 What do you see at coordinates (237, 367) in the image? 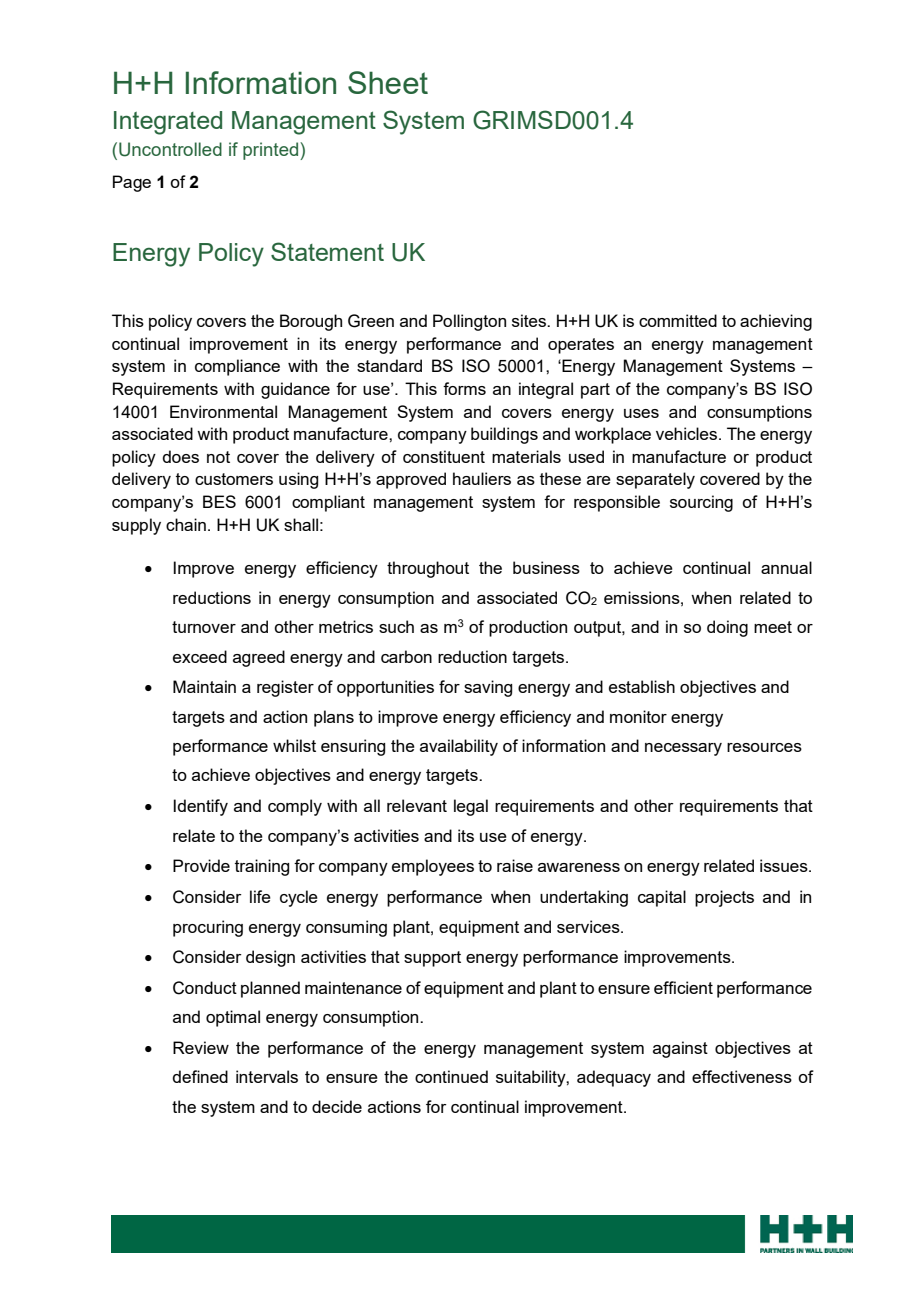
I see `compliance` at bounding box center [237, 367].
